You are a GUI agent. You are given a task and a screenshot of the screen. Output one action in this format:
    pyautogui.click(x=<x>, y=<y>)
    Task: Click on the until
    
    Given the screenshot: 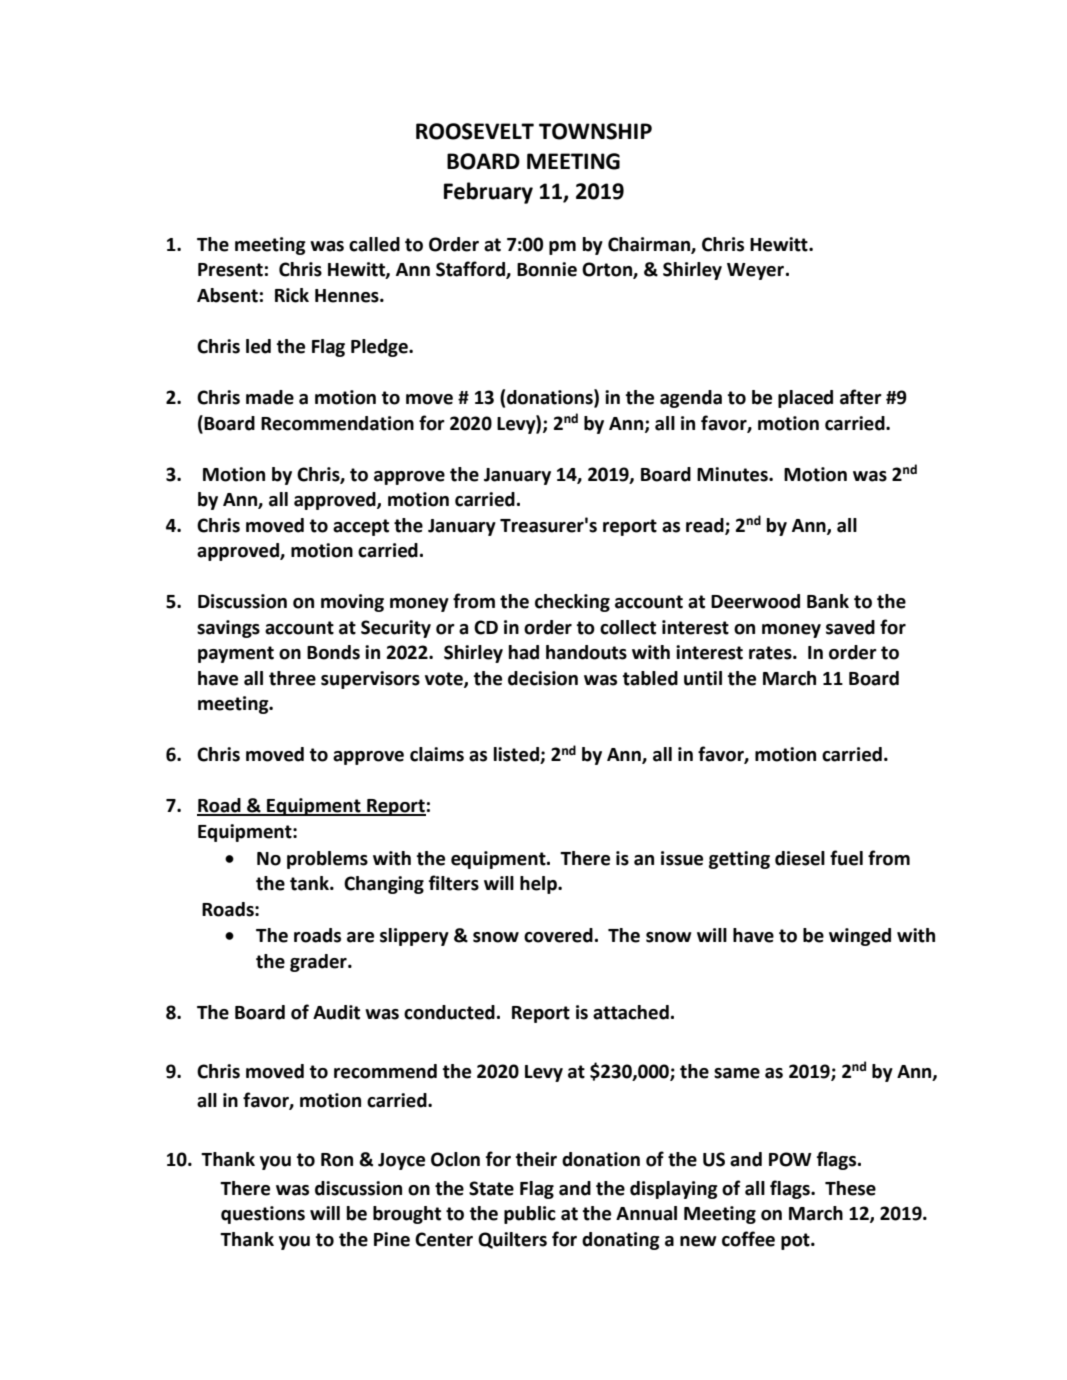 What is the action you would take?
    pyautogui.click(x=703, y=678)
